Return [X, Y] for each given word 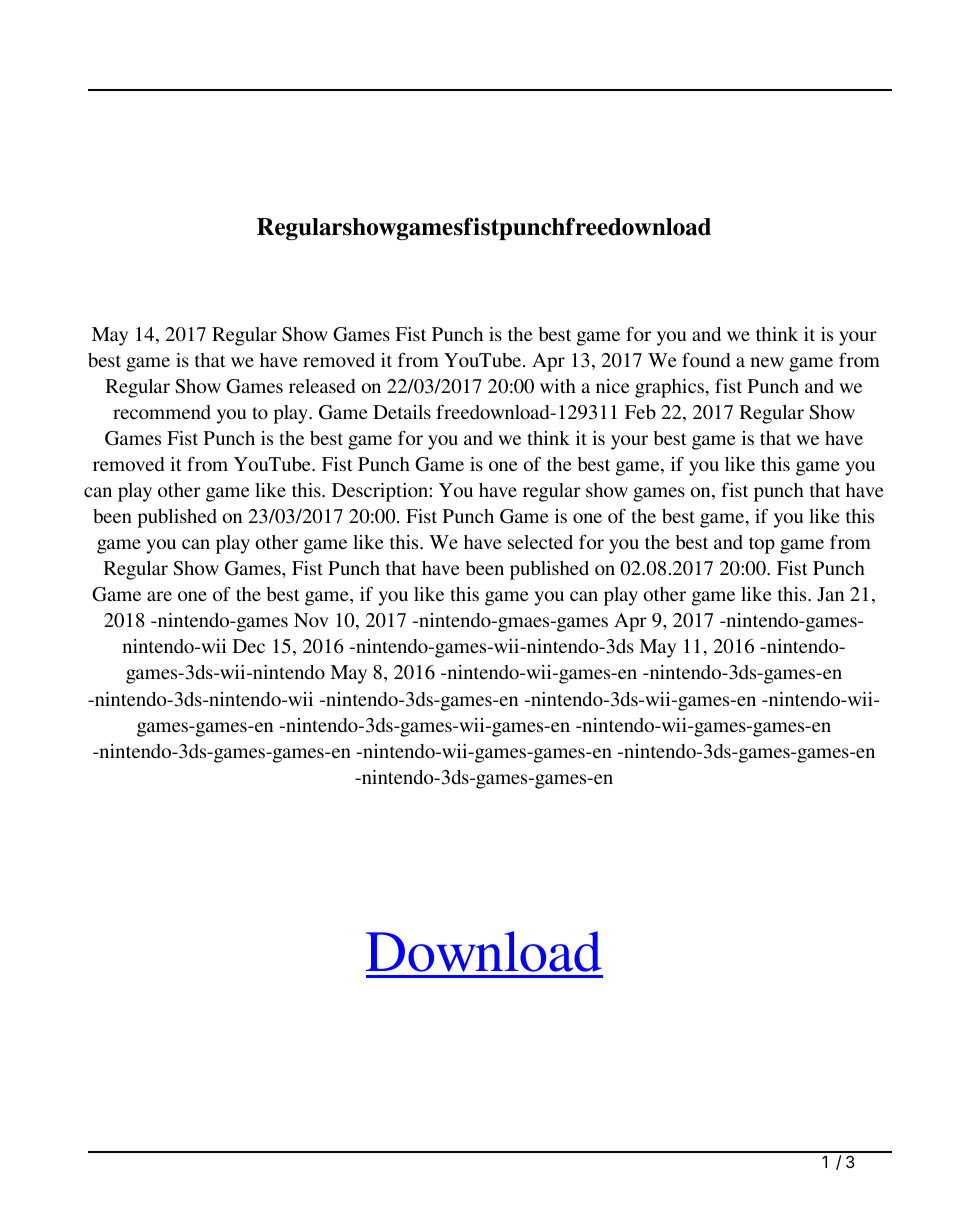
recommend [162, 412]
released [322, 386]
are [159, 596]
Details [402, 412]
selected [540, 542]
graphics [670, 388]
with [558, 386]
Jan [830, 594]
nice [612, 386]
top [762, 545]
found [706, 359]
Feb [640, 412]
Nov [311, 620]
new [767, 362]
